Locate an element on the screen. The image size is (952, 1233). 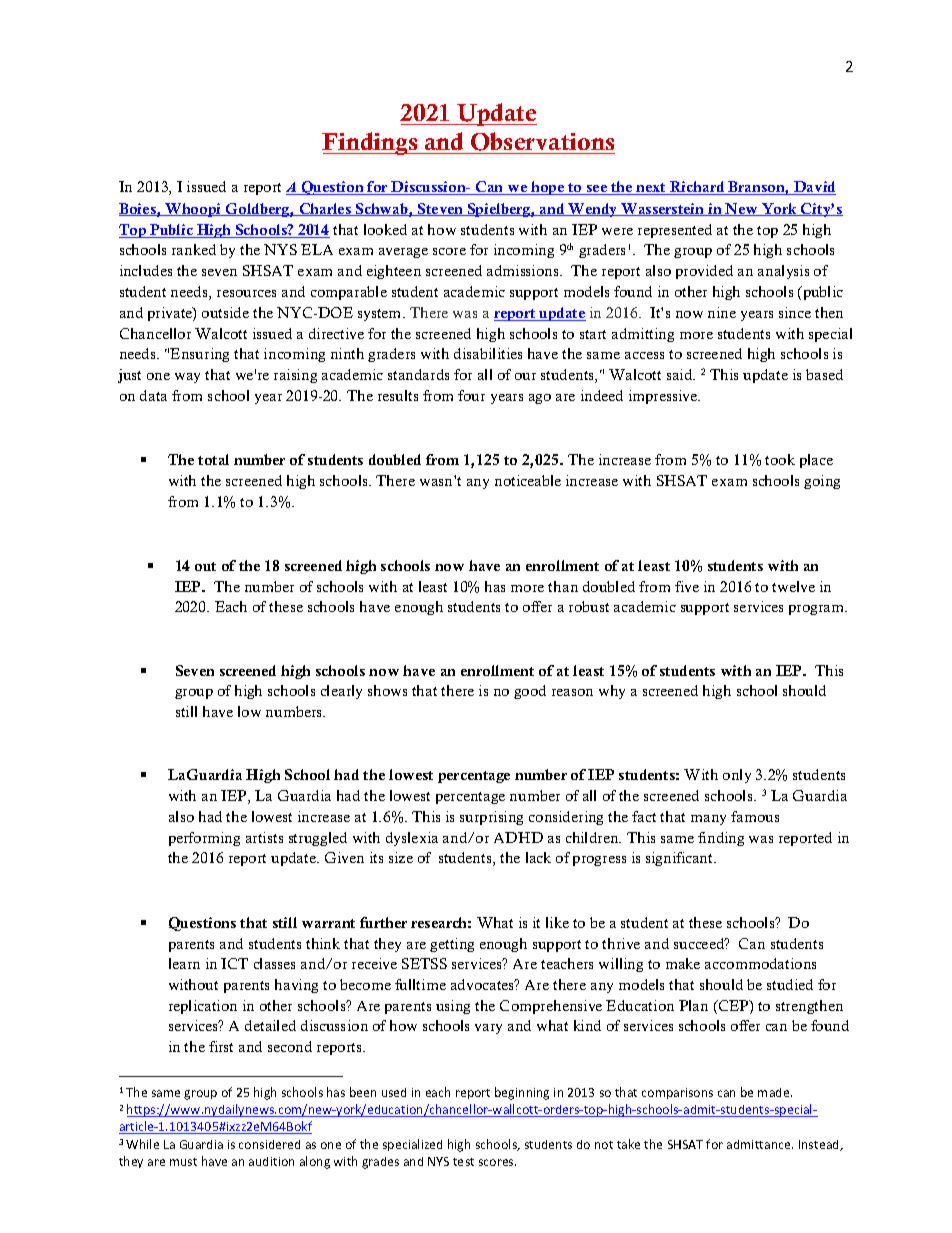
four is located at coordinates (471, 395).
